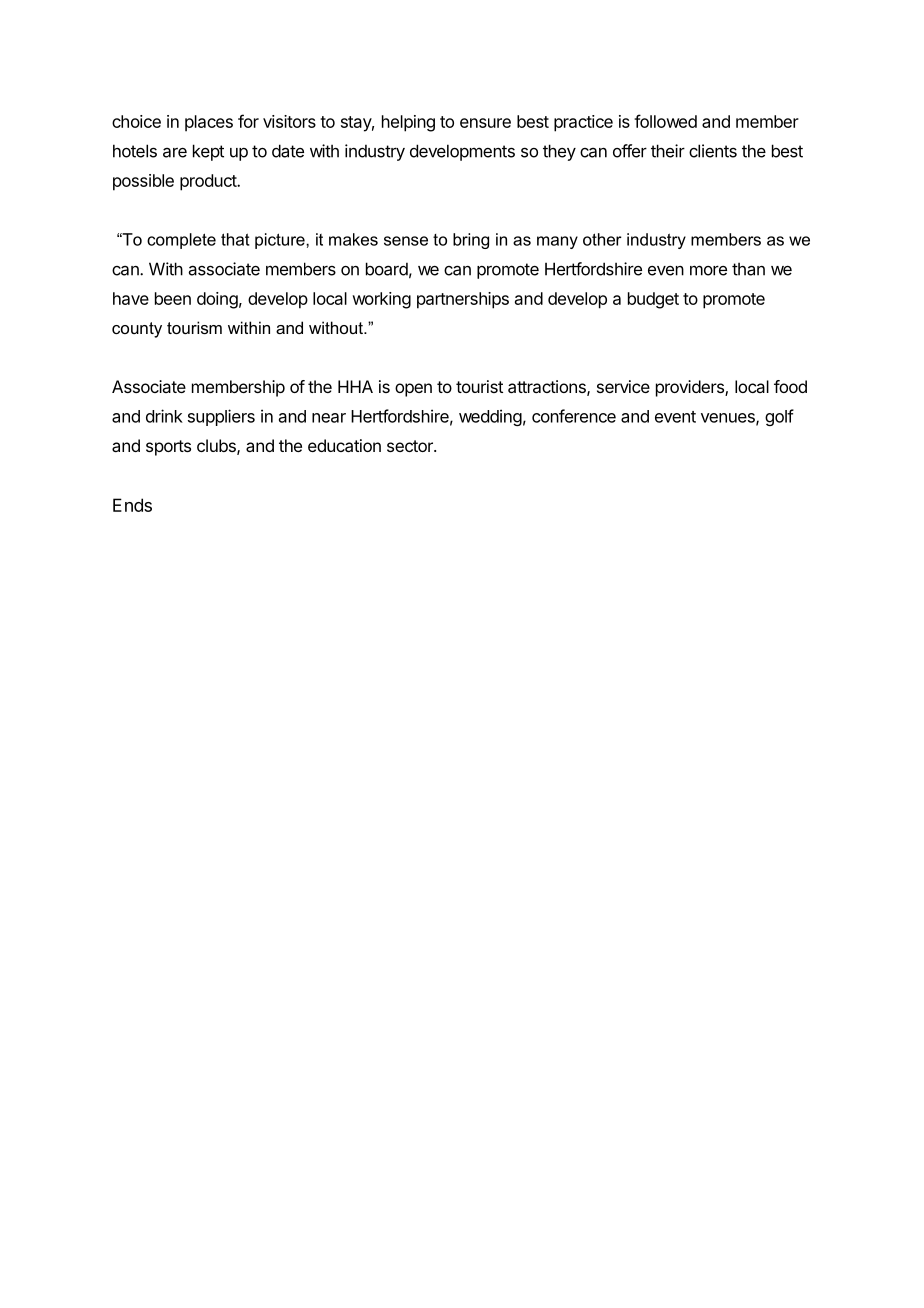 The image size is (924, 1308). I want to click on budget, so click(653, 300).
